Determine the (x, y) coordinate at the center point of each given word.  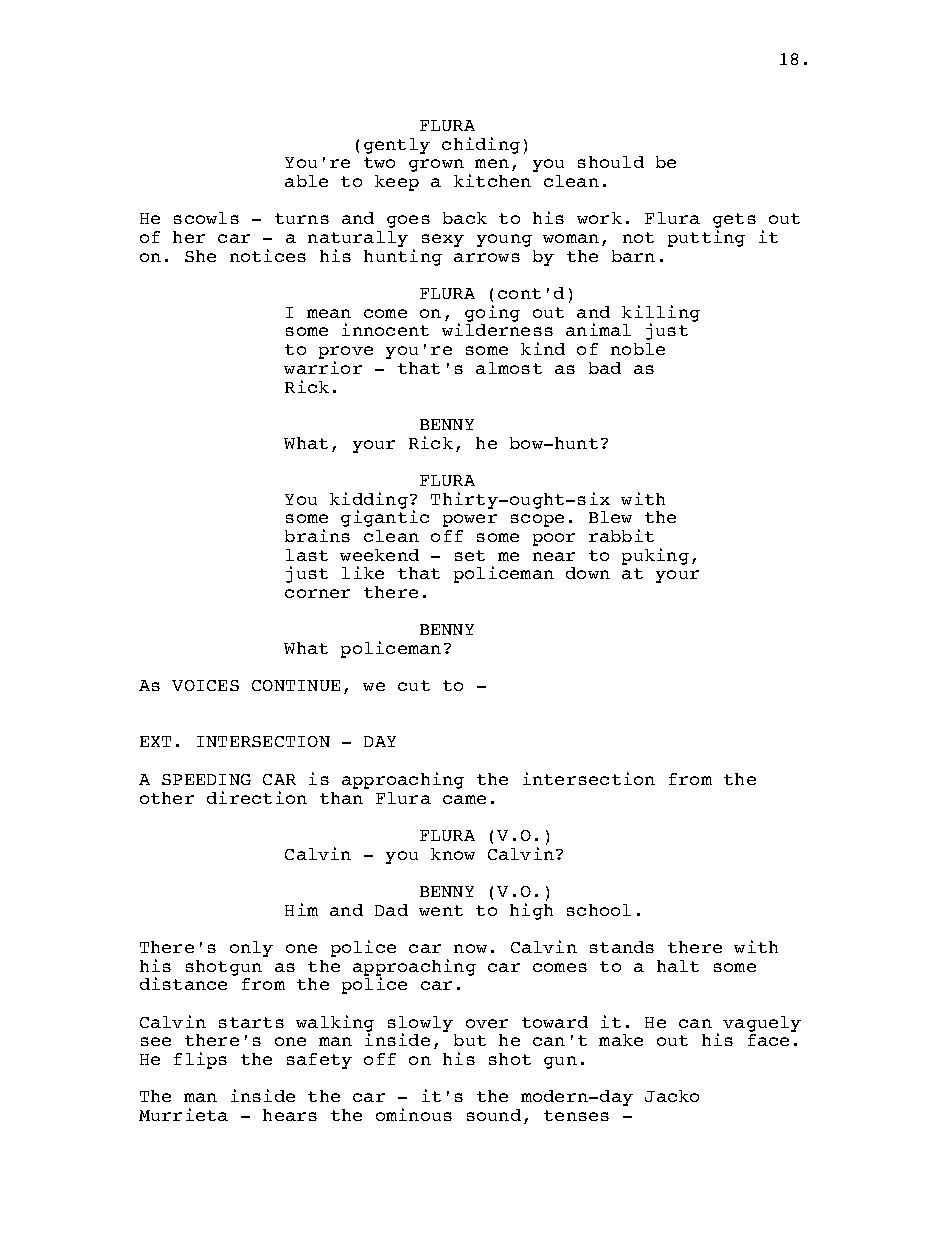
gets (734, 222)
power (470, 520)
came (464, 799)
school (599, 910)
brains (317, 535)
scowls (206, 218)
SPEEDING (206, 779)
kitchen (492, 180)
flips (200, 1060)
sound (494, 1115)
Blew (610, 517)
